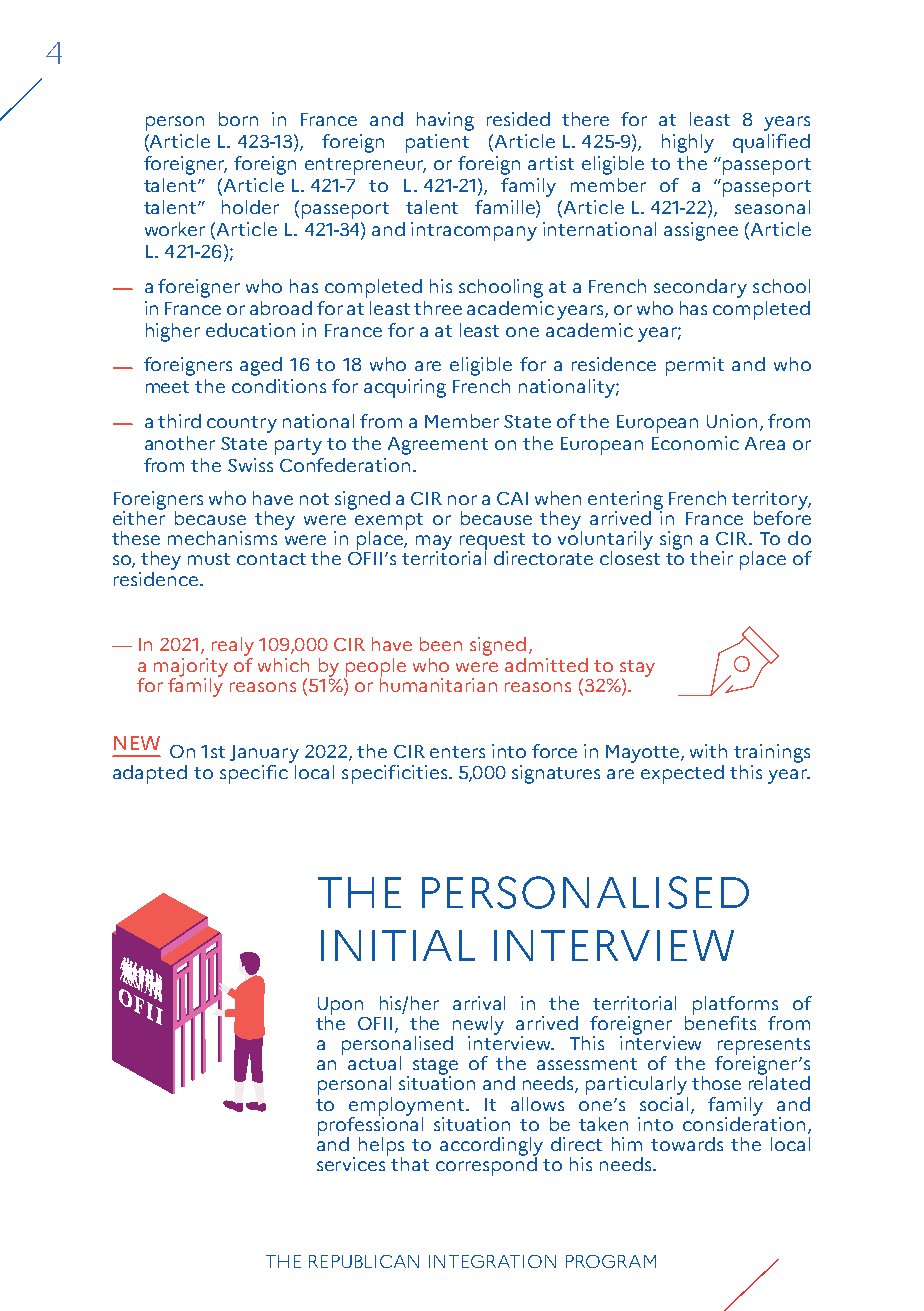 This screenshot has height=1311, width=924. I want to click on INITIAL, so click(398, 945).
